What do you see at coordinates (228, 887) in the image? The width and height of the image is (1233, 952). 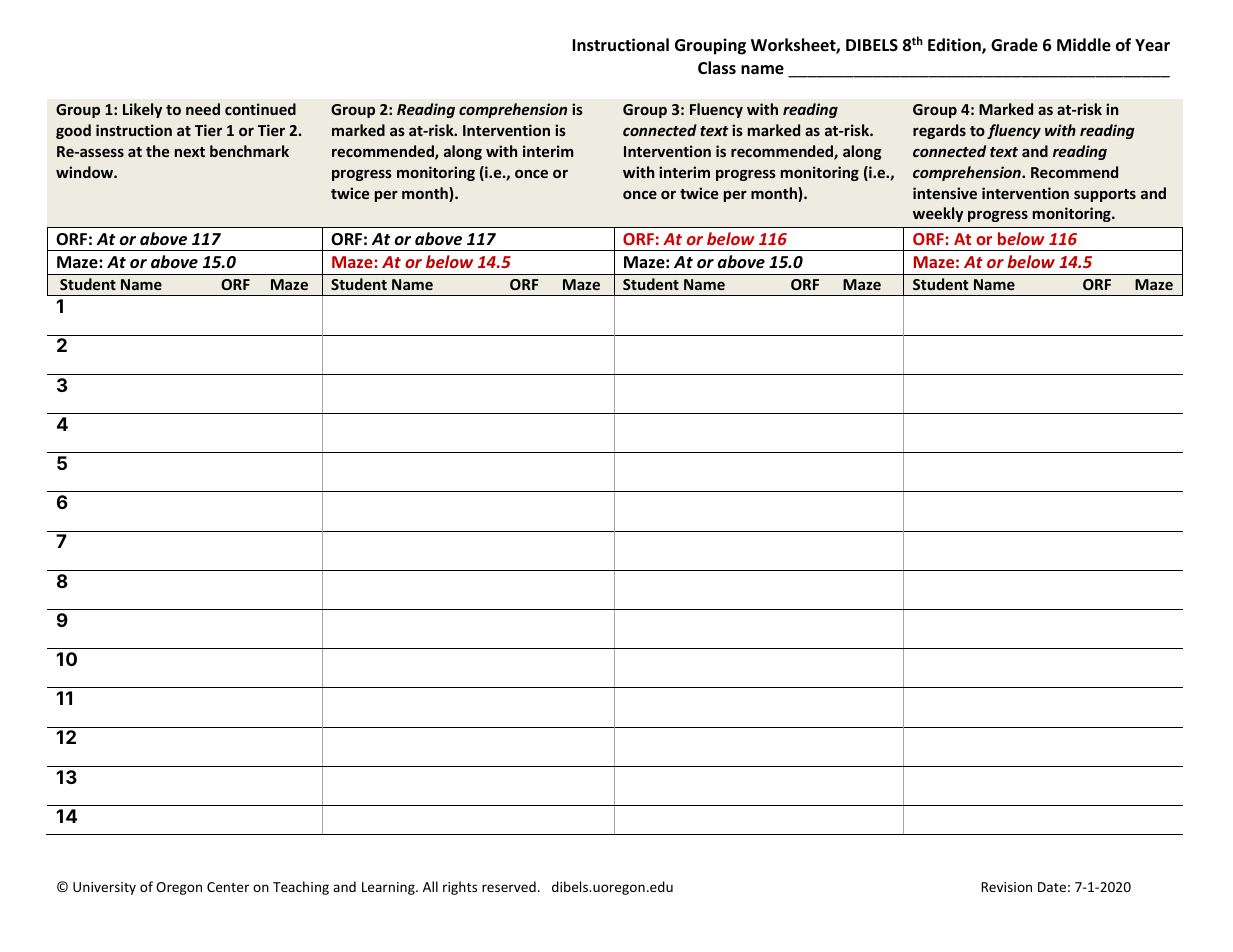 I see `Center` at bounding box center [228, 887].
